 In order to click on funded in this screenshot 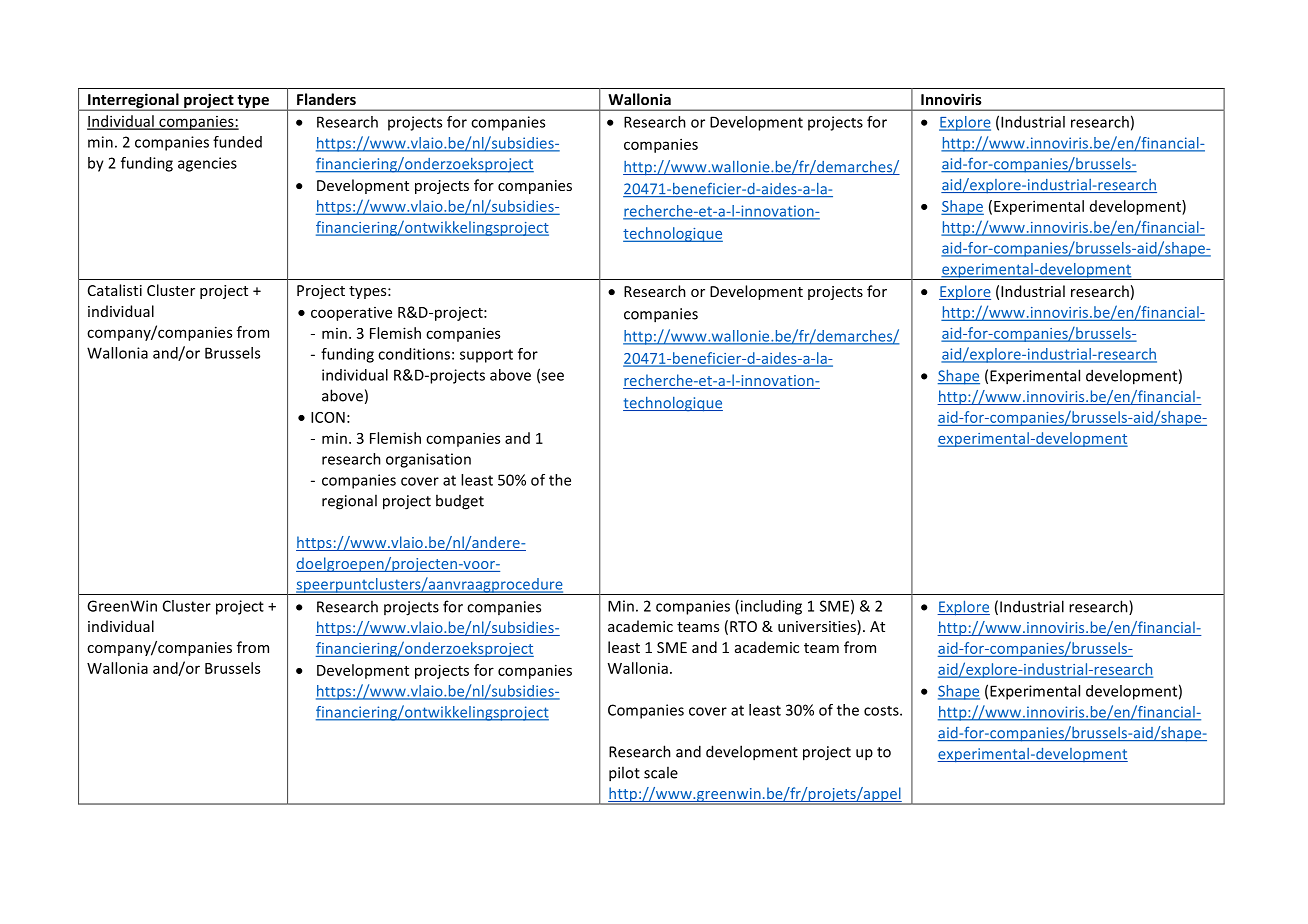, I will do `click(237, 142)`.
